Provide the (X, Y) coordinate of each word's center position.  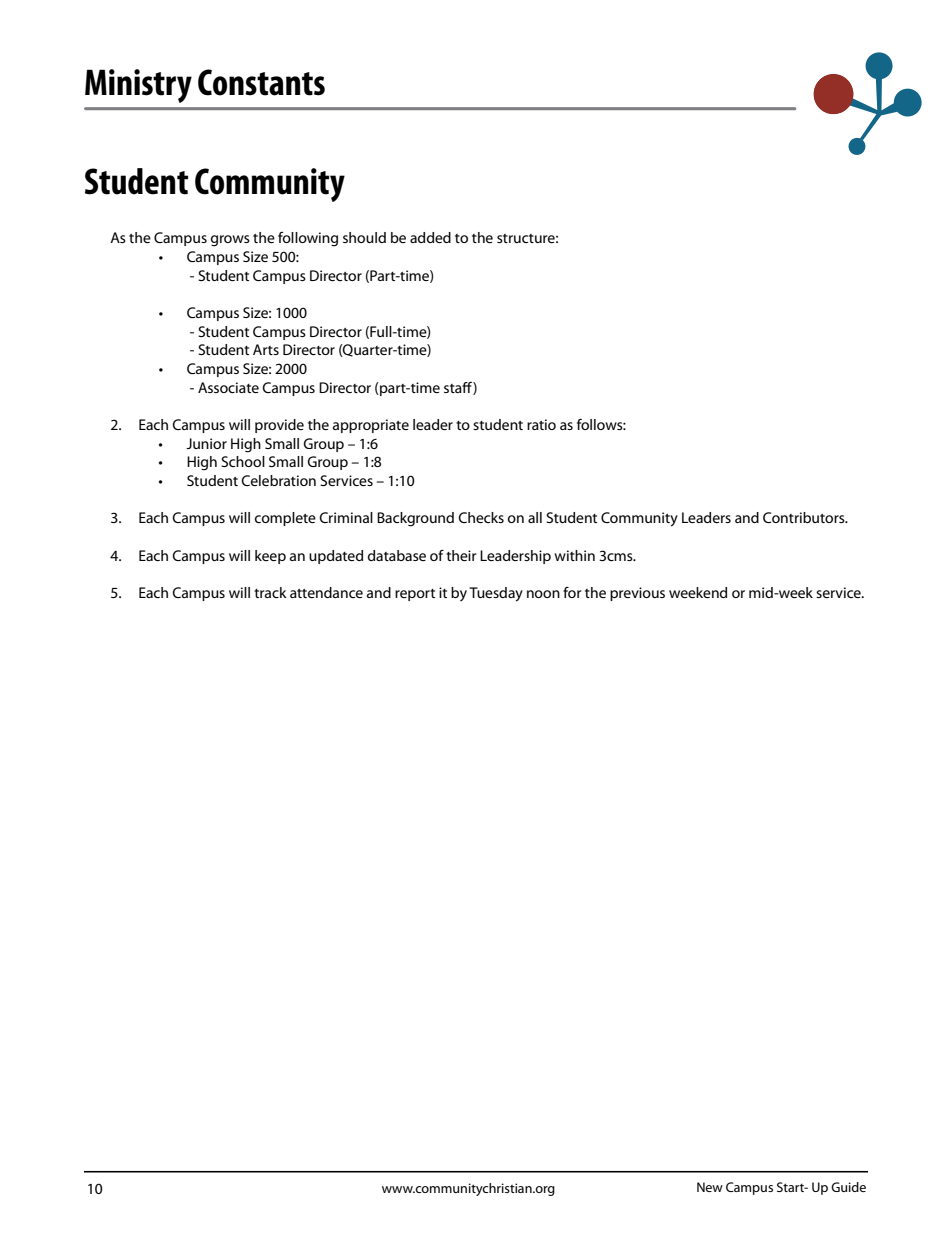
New (710, 1187)
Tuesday (496, 594)
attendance (326, 592)
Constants (261, 82)
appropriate (371, 426)
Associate (228, 387)
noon (543, 594)
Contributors (805, 517)
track (270, 592)
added (430, 237)
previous (637, 594)
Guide (848, 1187)
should (364, 237)
